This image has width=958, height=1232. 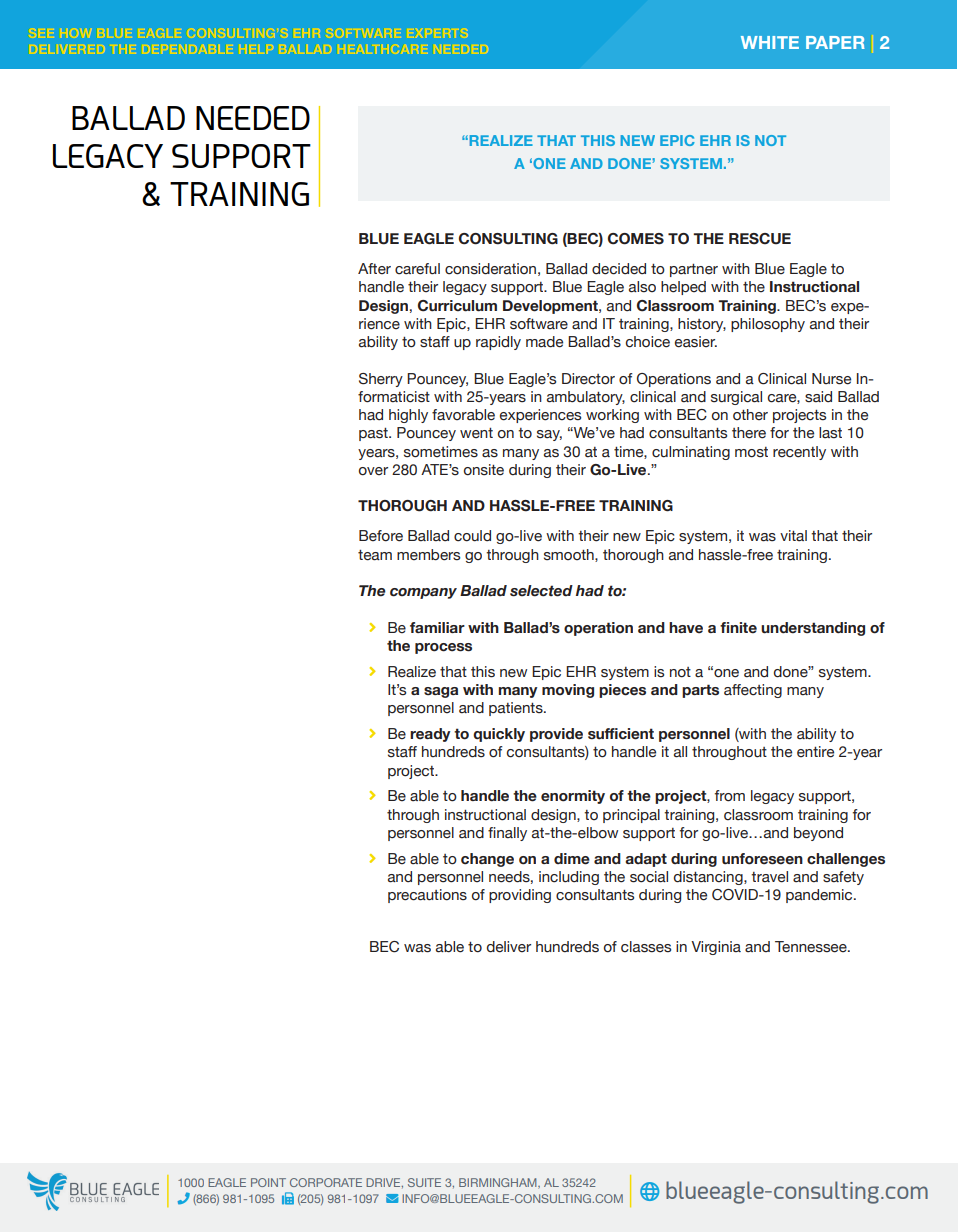 What do you see at coordinates (374, 268) in the image?
I see `After` at bounding box center [374, 268].
